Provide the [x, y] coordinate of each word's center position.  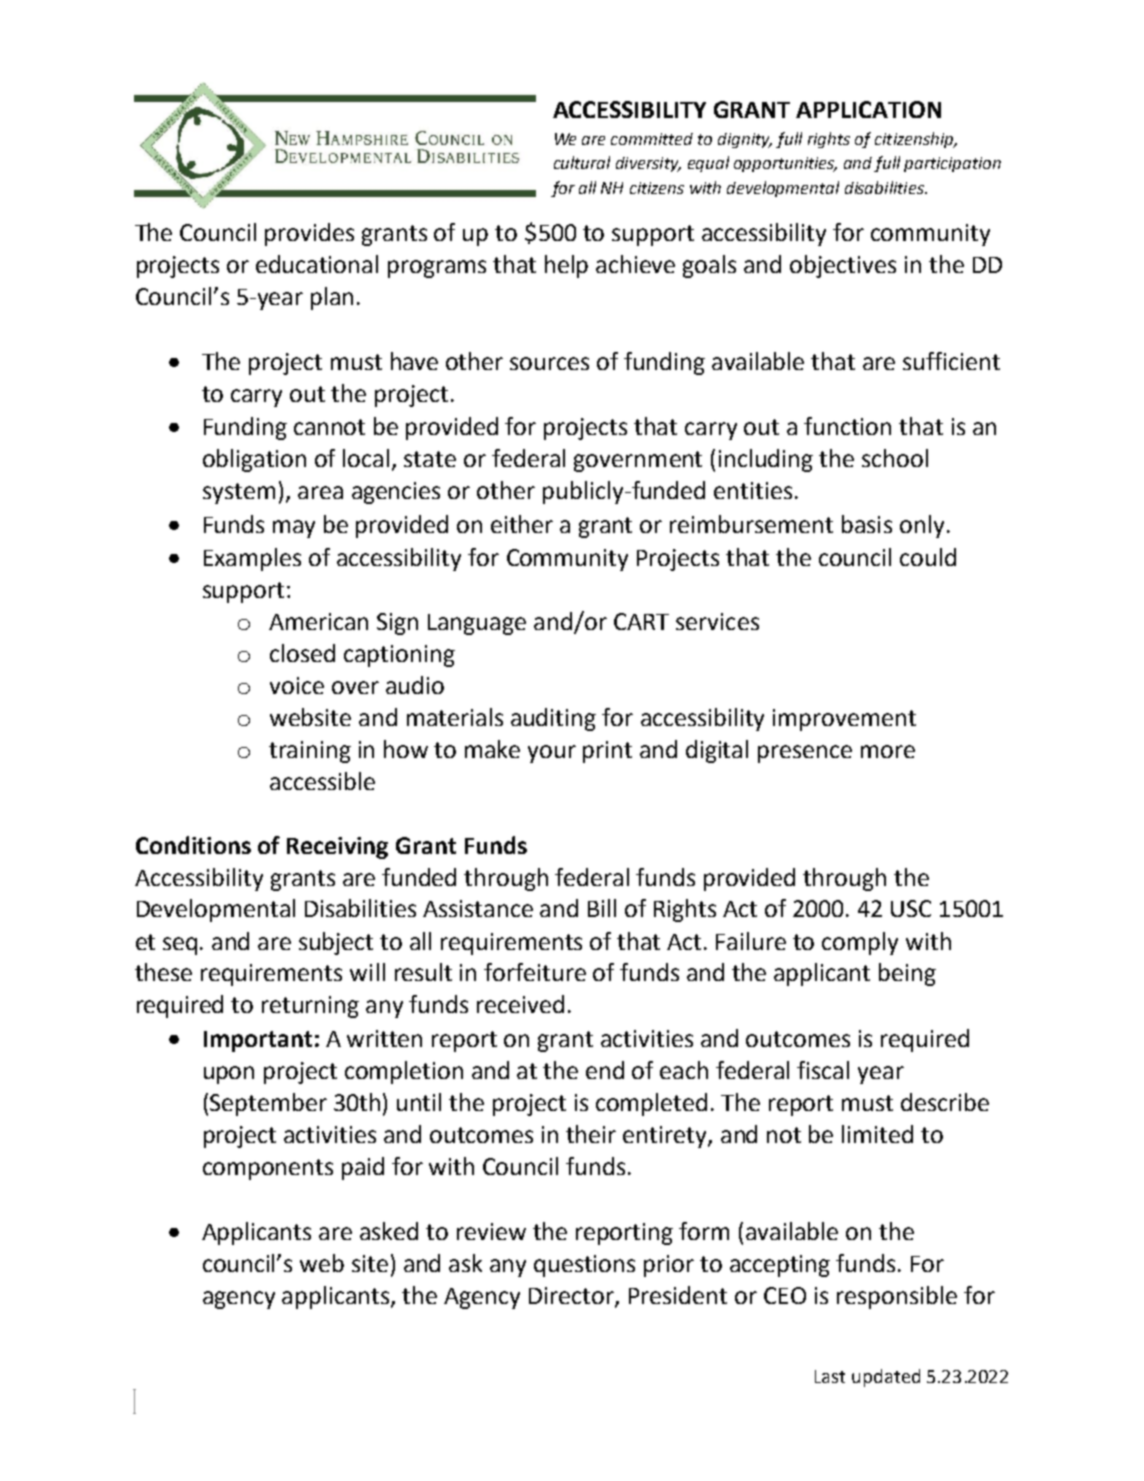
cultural [582, 162]
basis [867, 524]
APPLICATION [868, 109]
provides [309, 234]
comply [860, 943]
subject [336, 943]
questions [584, 1266]
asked [389, 1231]
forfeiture [535, 972]
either [522, 524]
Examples [252, 559]
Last [830, 1376]
